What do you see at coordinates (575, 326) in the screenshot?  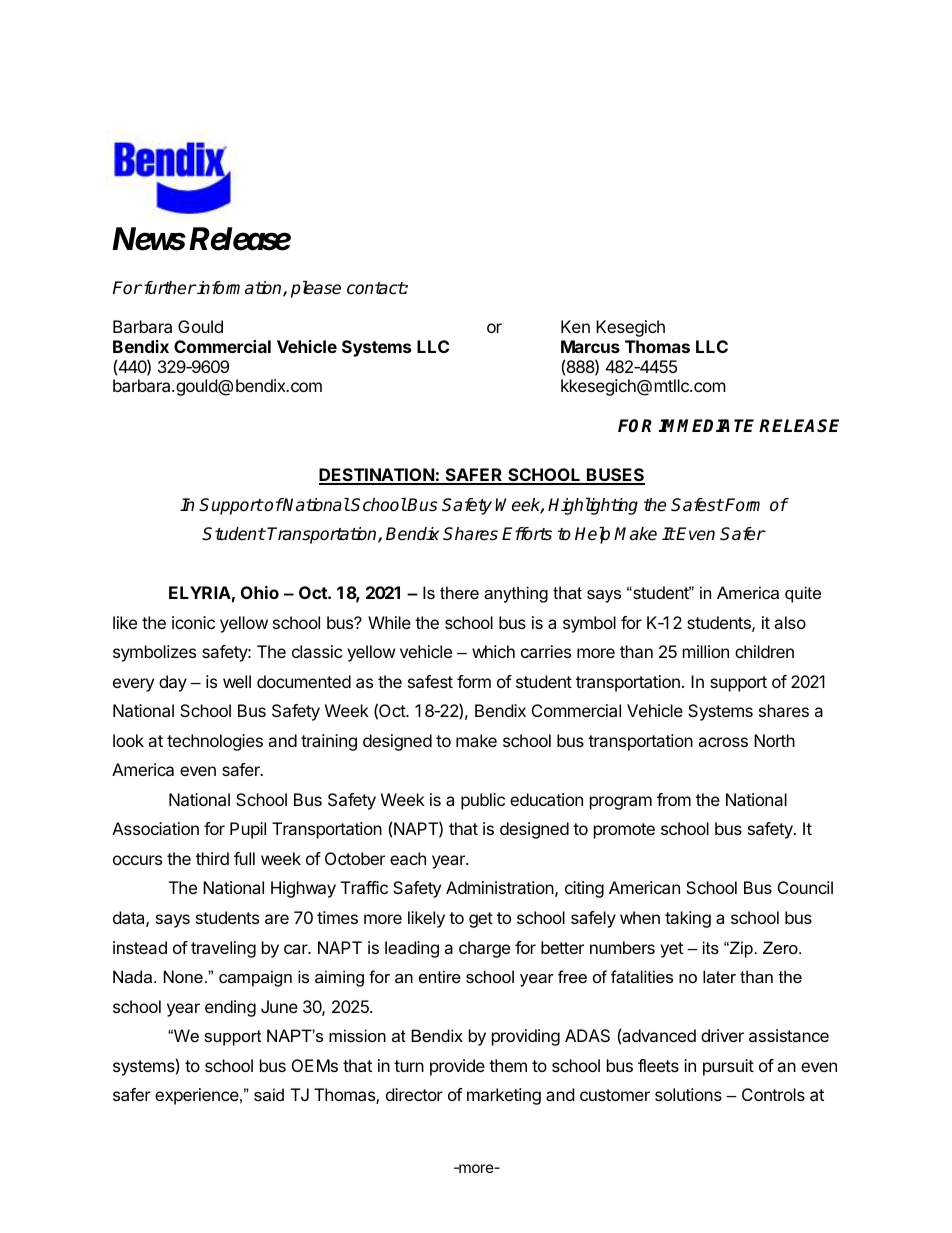 I see `Ken` at bounding box center [575, 326].
